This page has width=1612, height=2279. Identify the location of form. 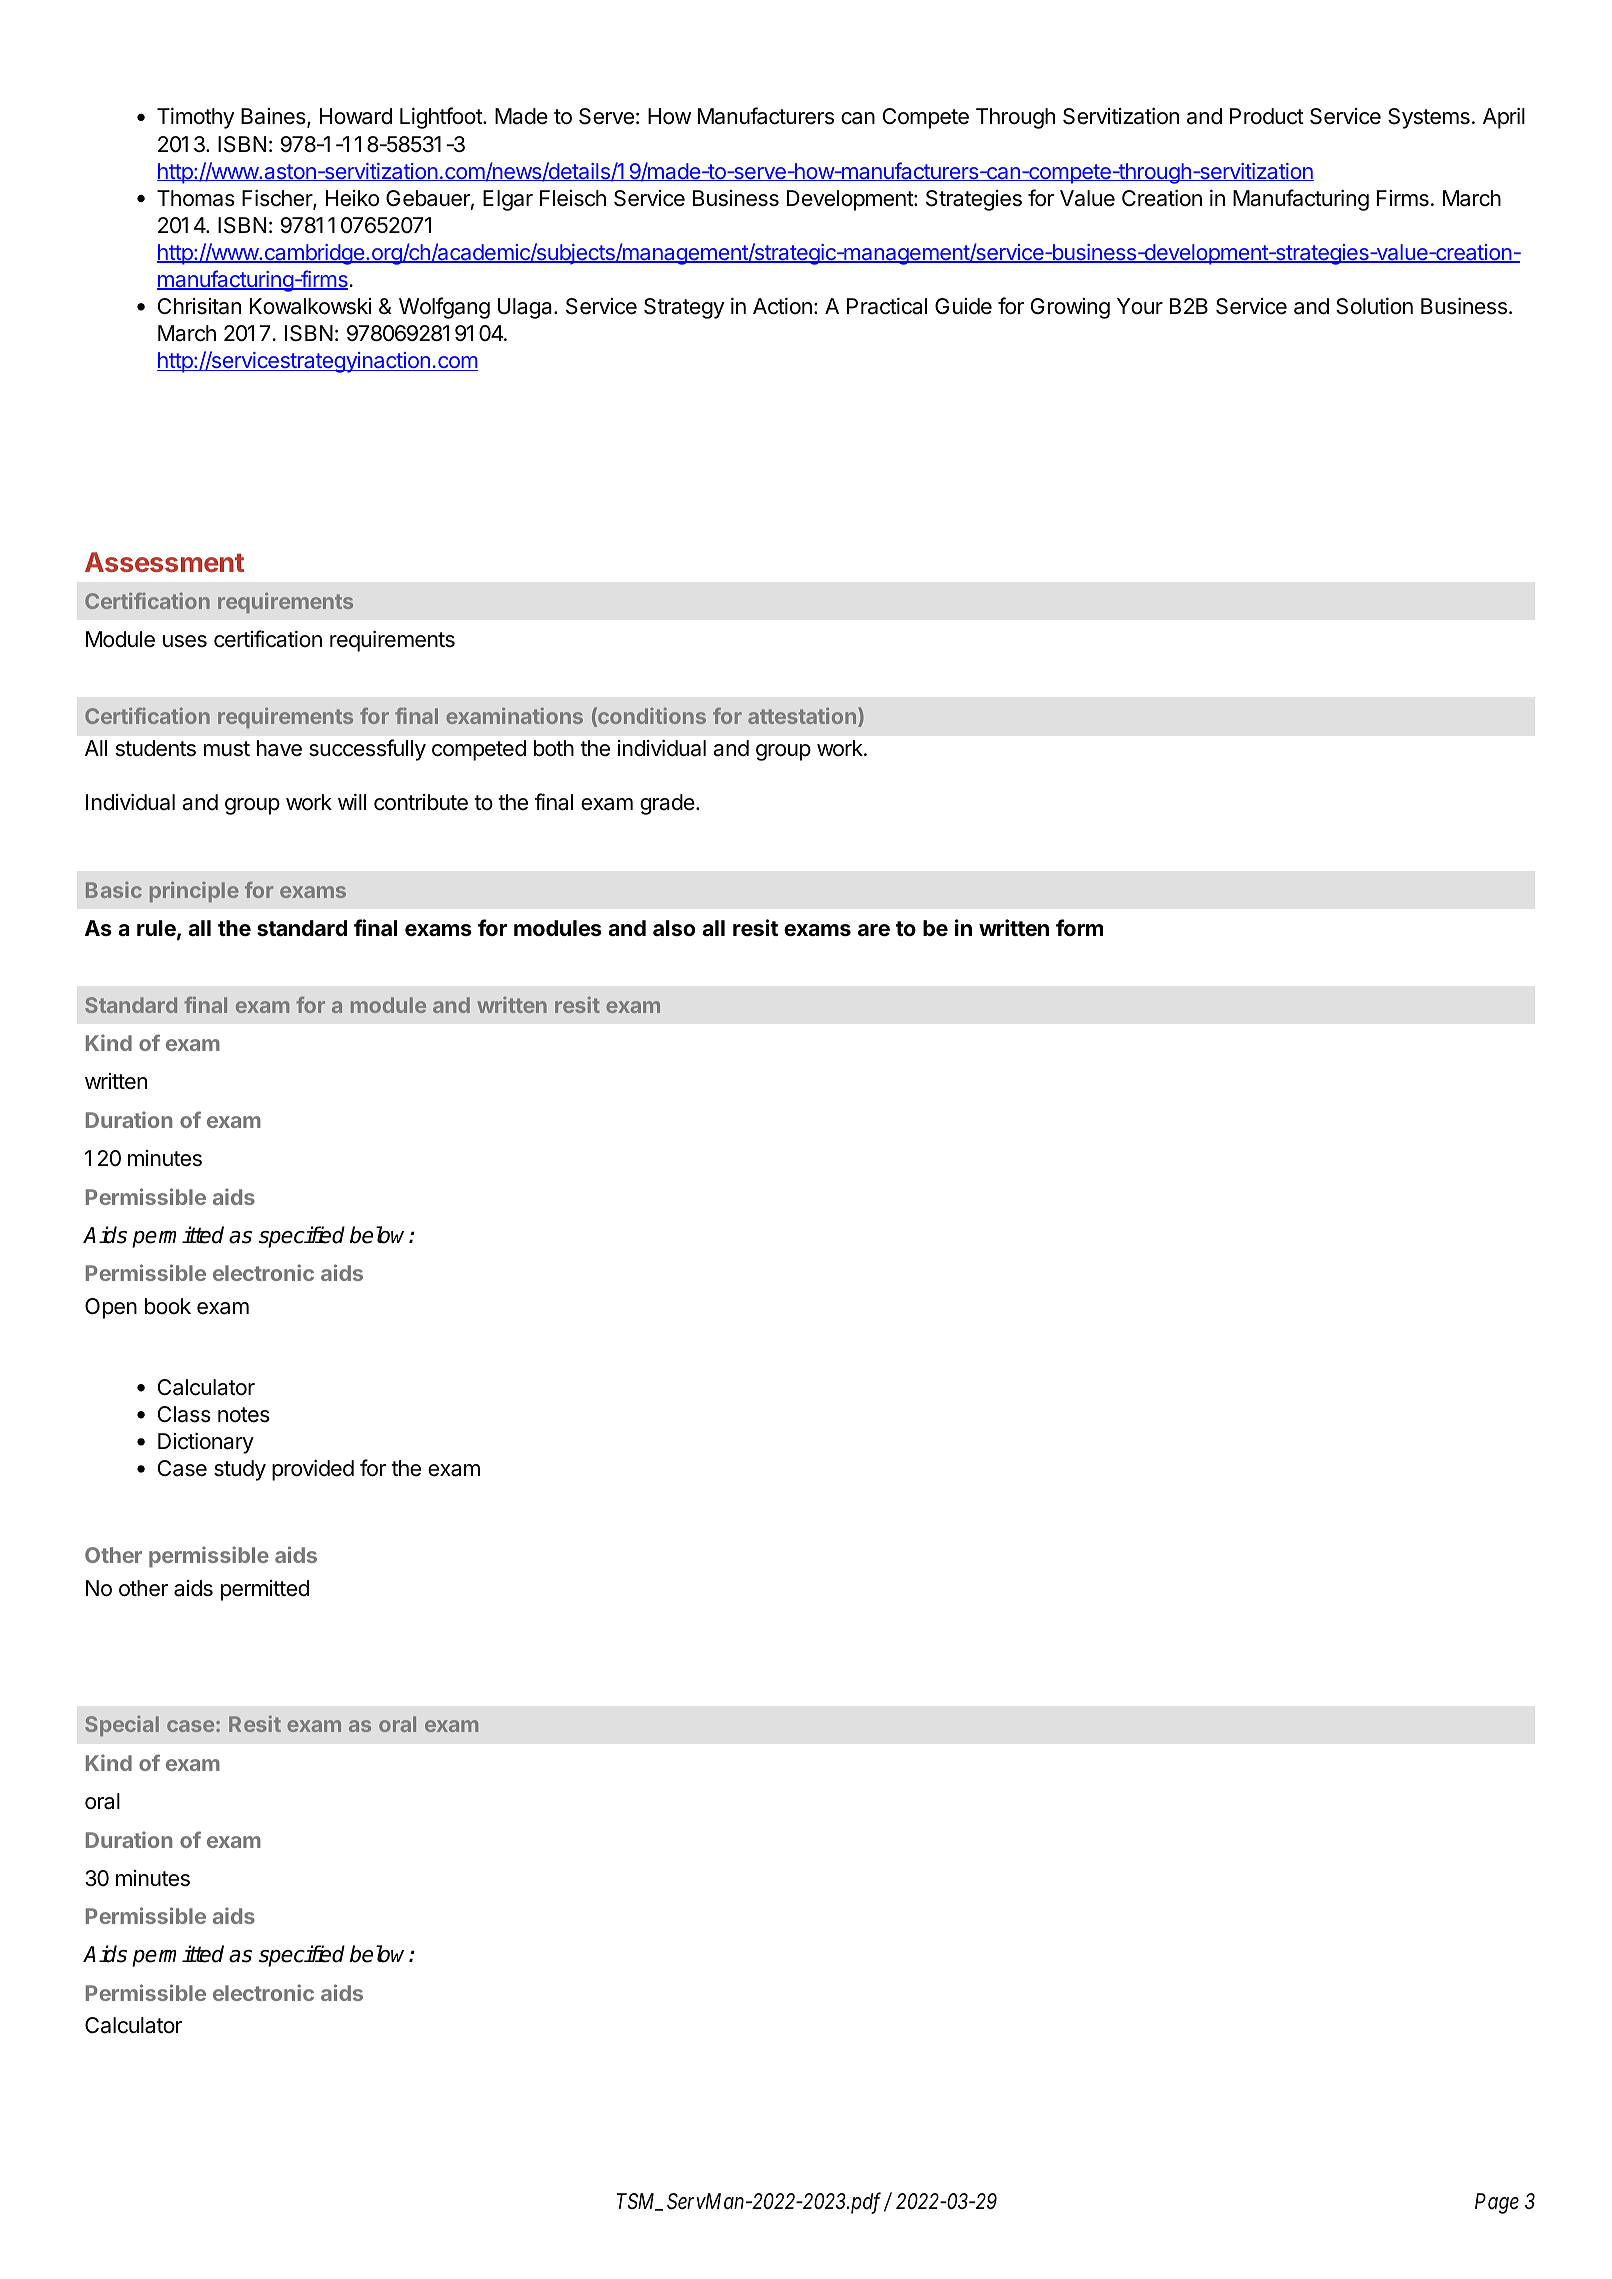
(1079, 927).
